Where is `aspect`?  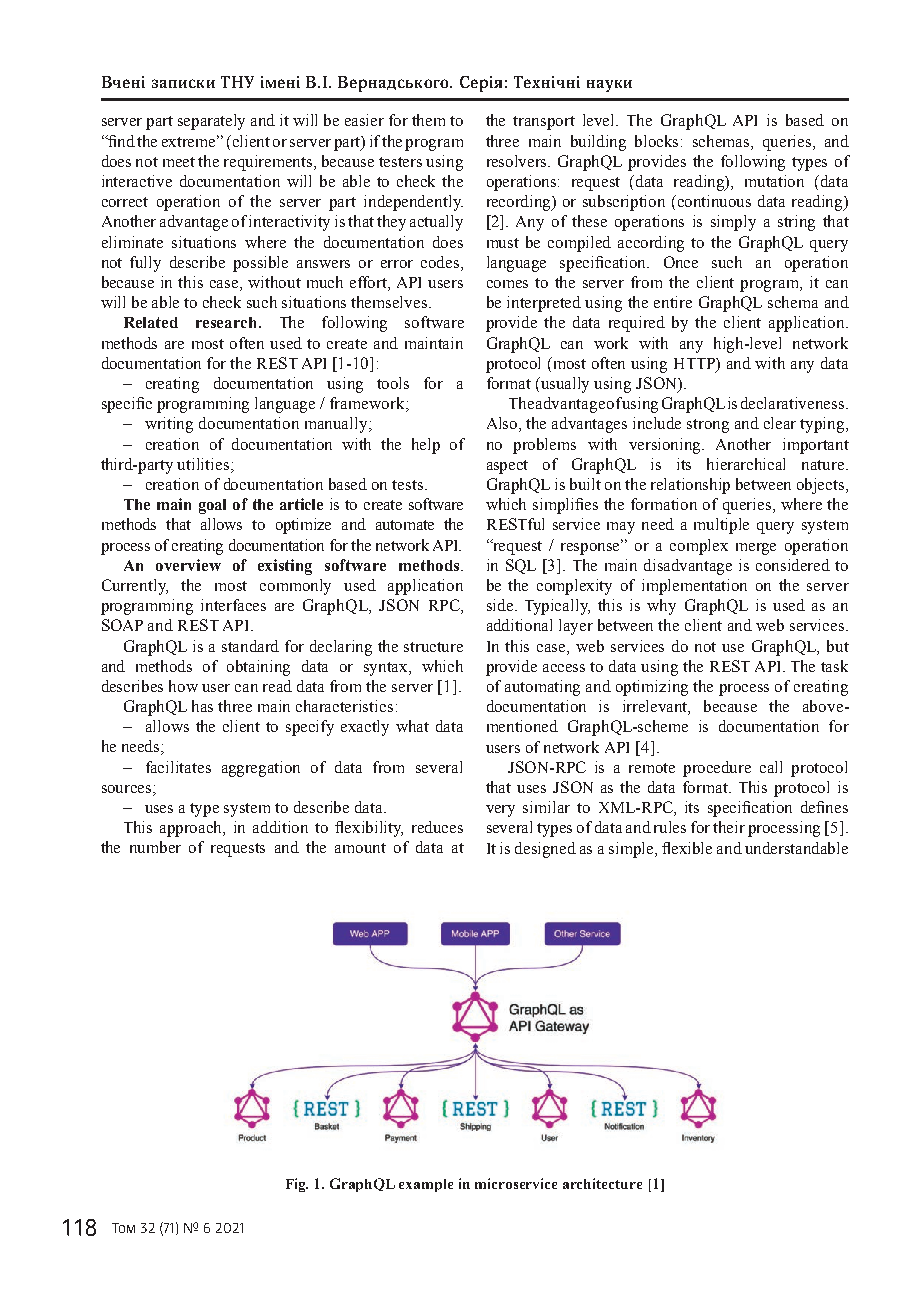
aspect is located at coordinates (507, 467).
